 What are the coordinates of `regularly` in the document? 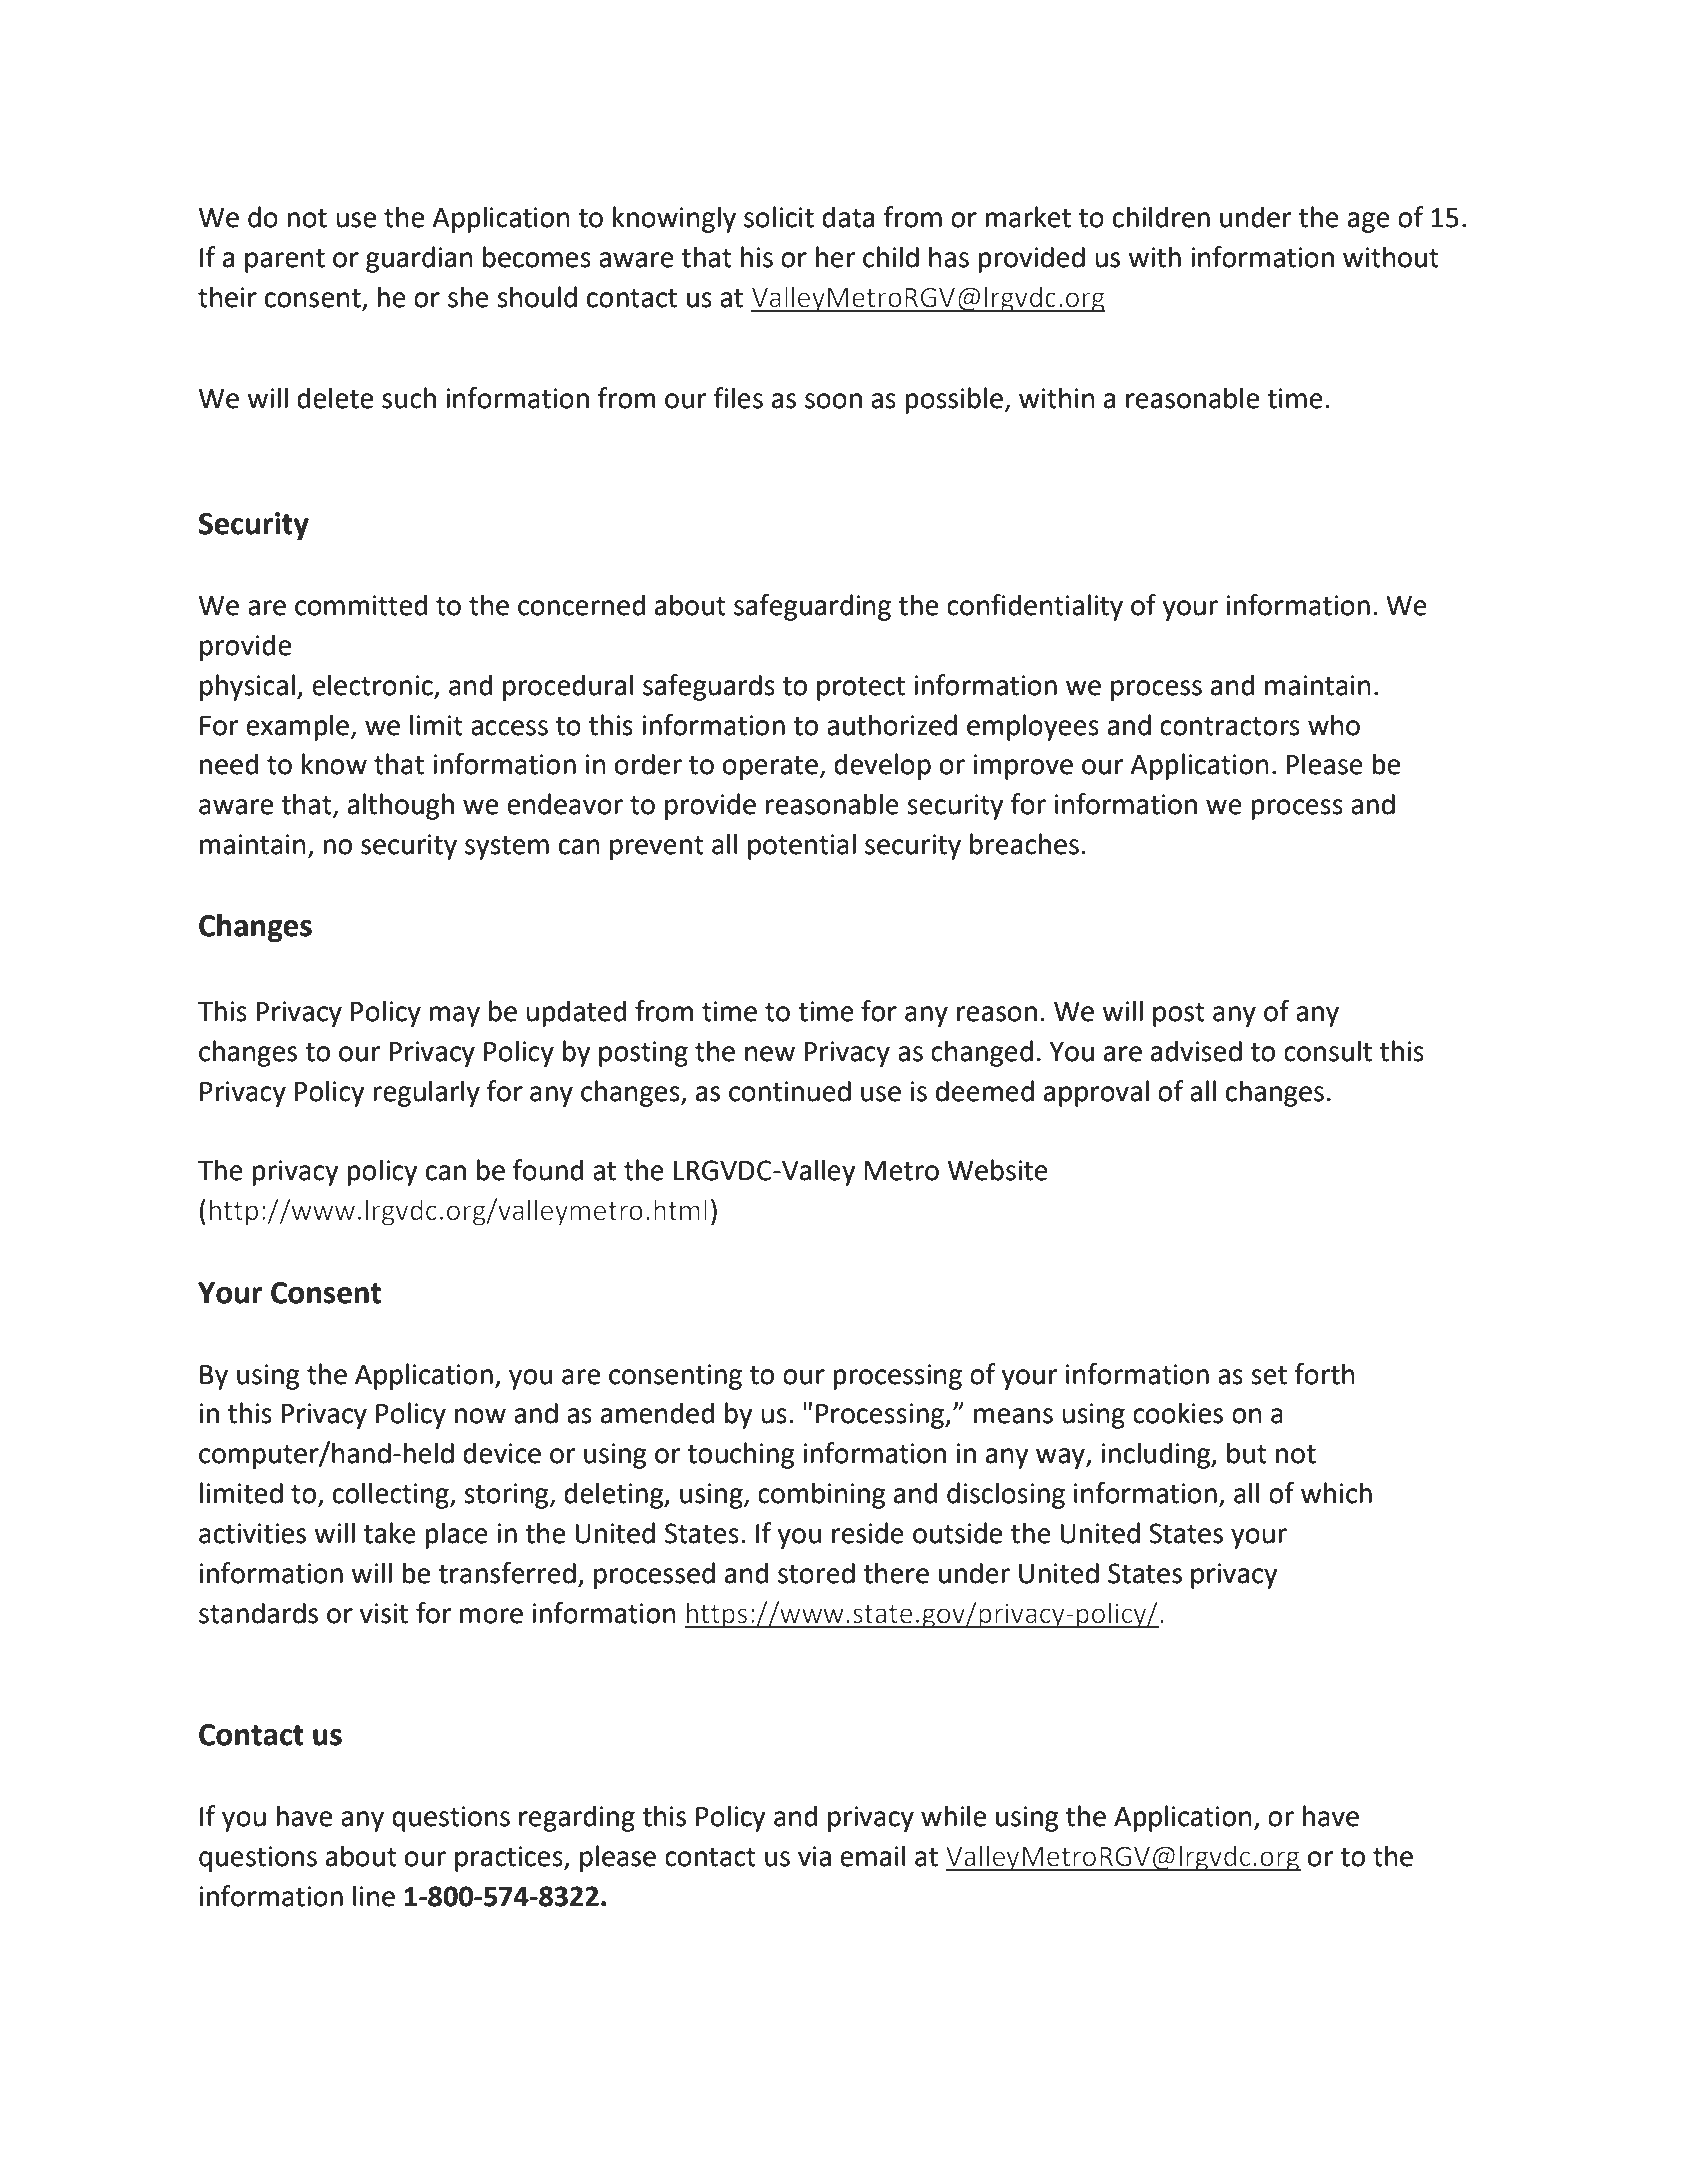 It's located at (426, 1093).
